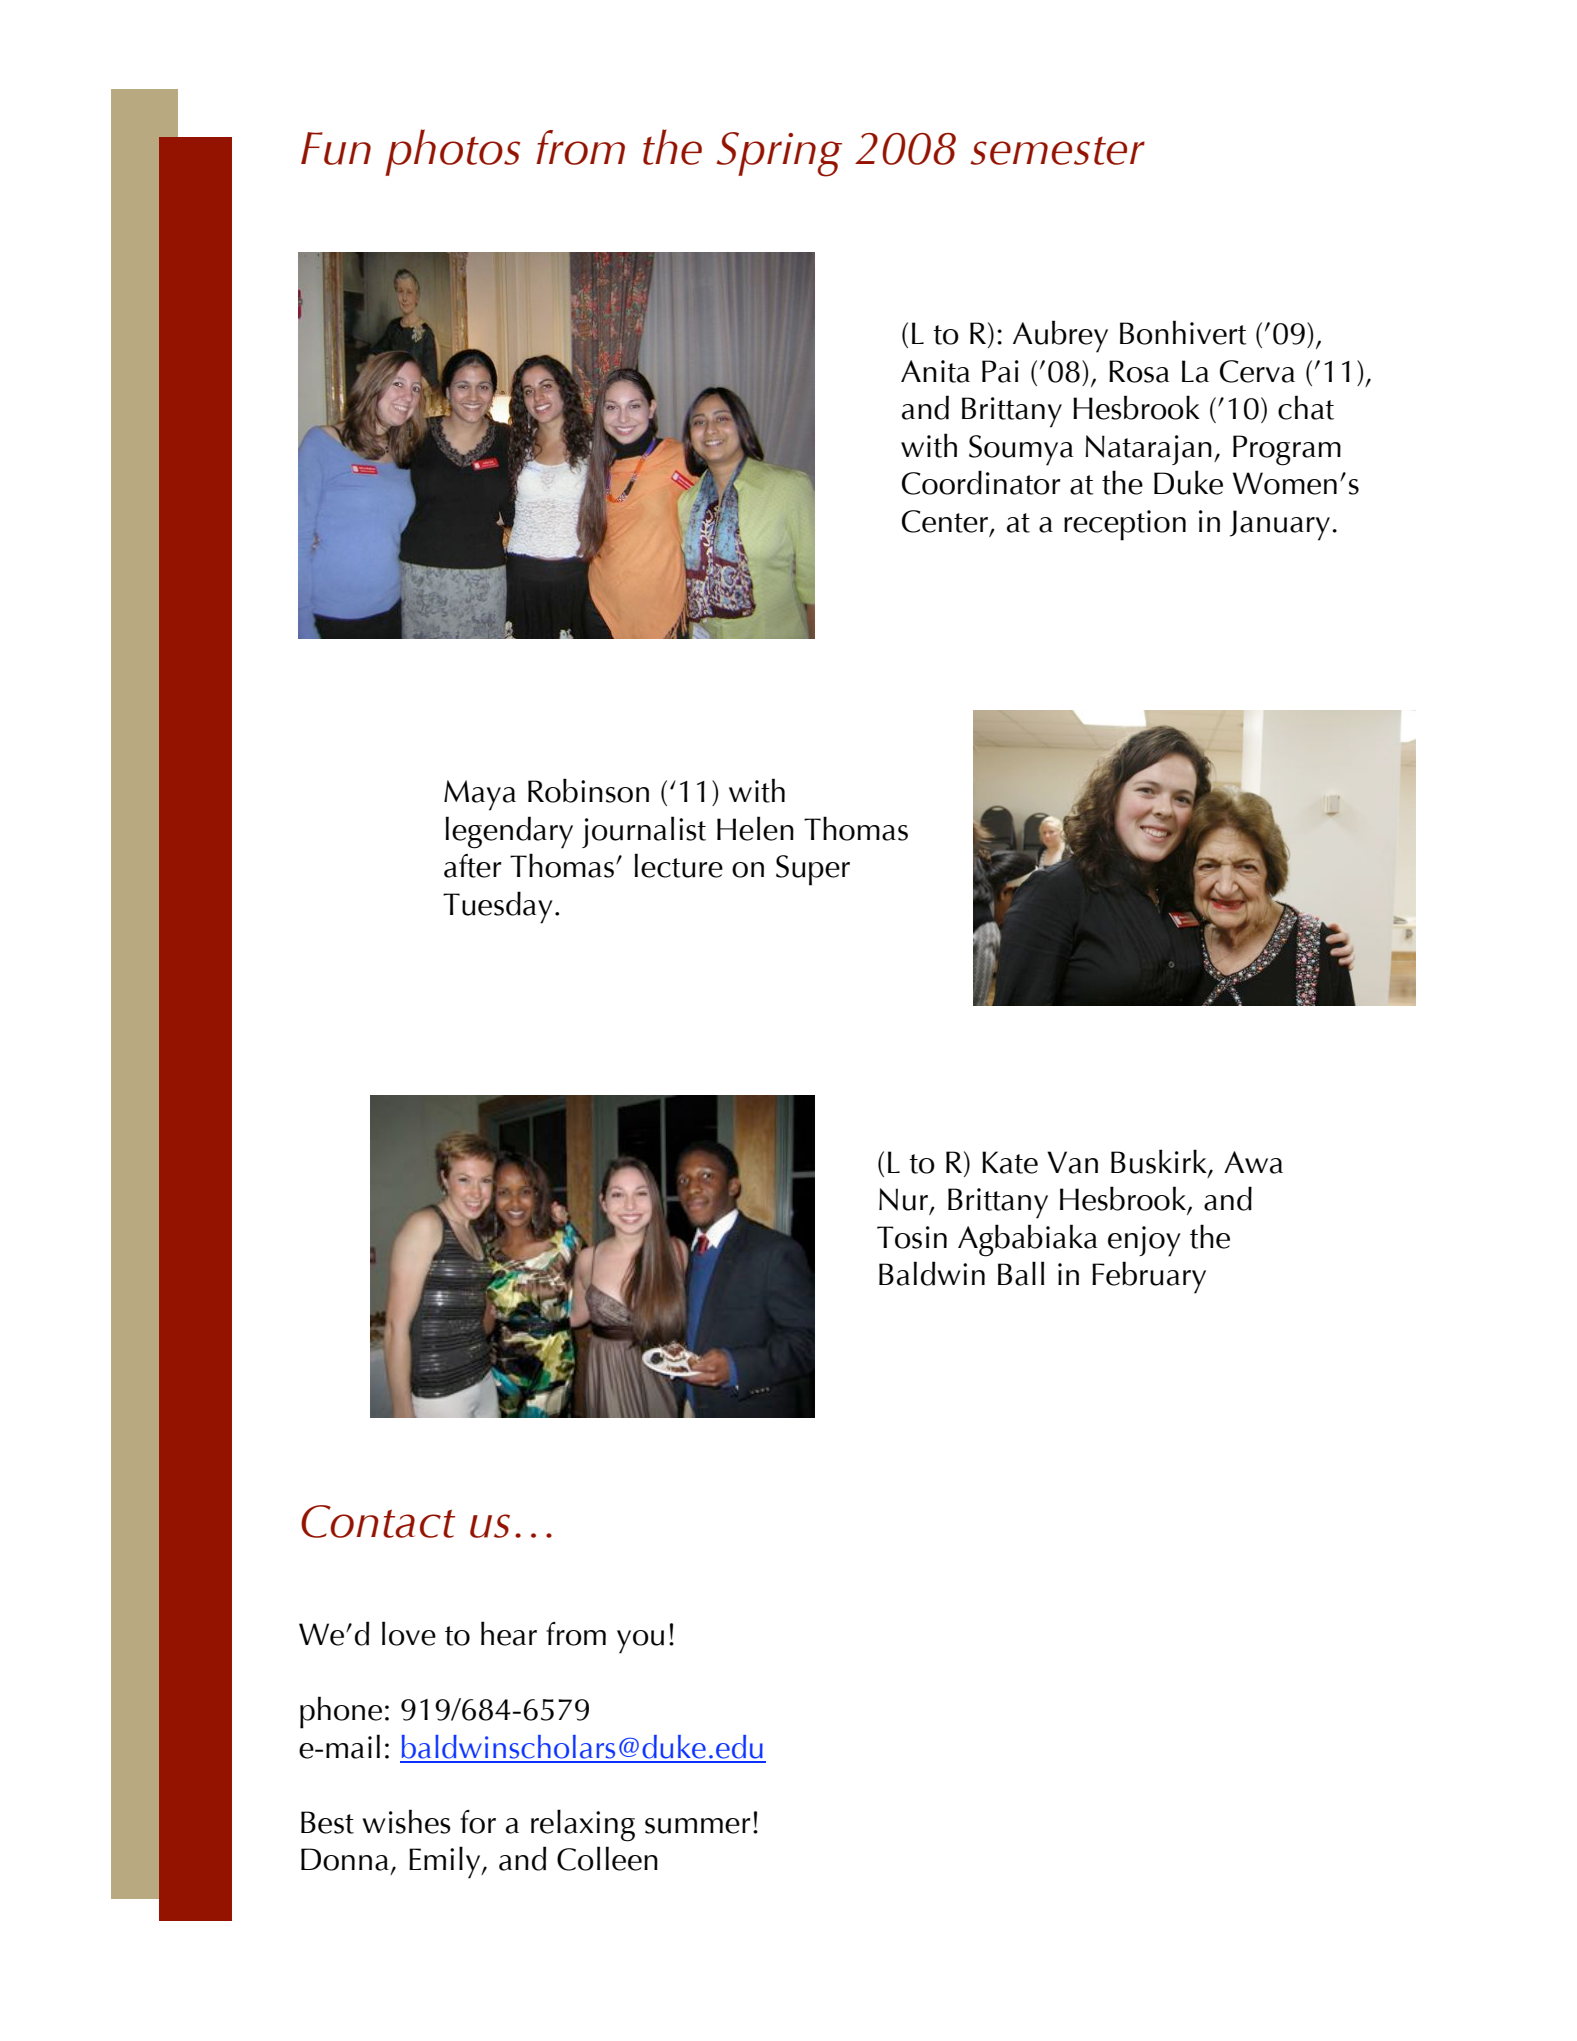 The width and height of the document is (1577, 2041). What do you see at coordinates (905, 1200) in the document?
I see `Nur` at bounding box center [905, 1200].
